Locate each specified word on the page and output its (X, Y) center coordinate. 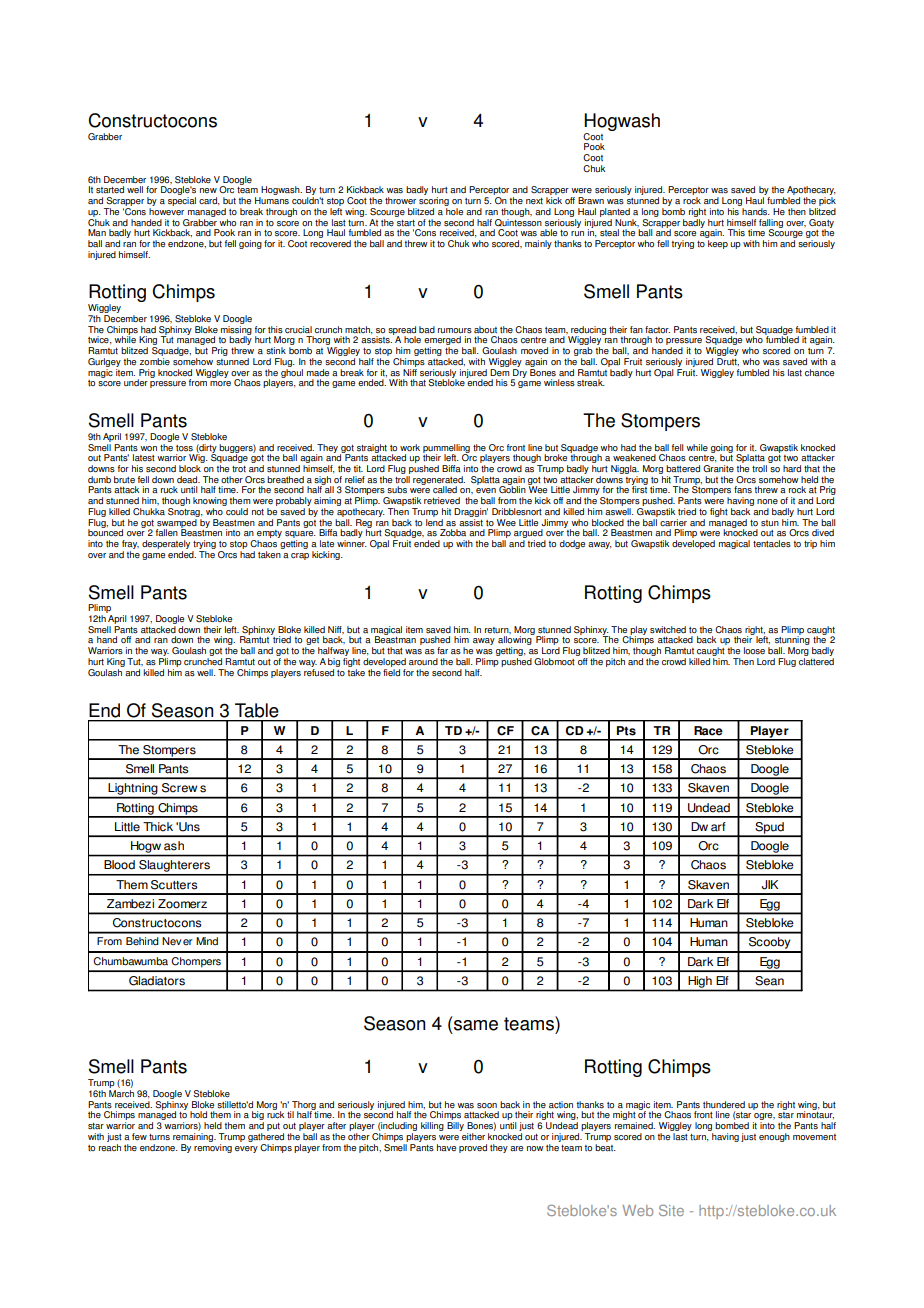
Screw (179, 788)
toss (184, 448)
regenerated (439, 481)
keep (718, 244)
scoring (434, 203)
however (166, 210)
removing (213, 1147)
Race (708, 731)
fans (743, 490)
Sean (769, 981)
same (476, 1025)
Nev (171, 941)
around (423, 661)
